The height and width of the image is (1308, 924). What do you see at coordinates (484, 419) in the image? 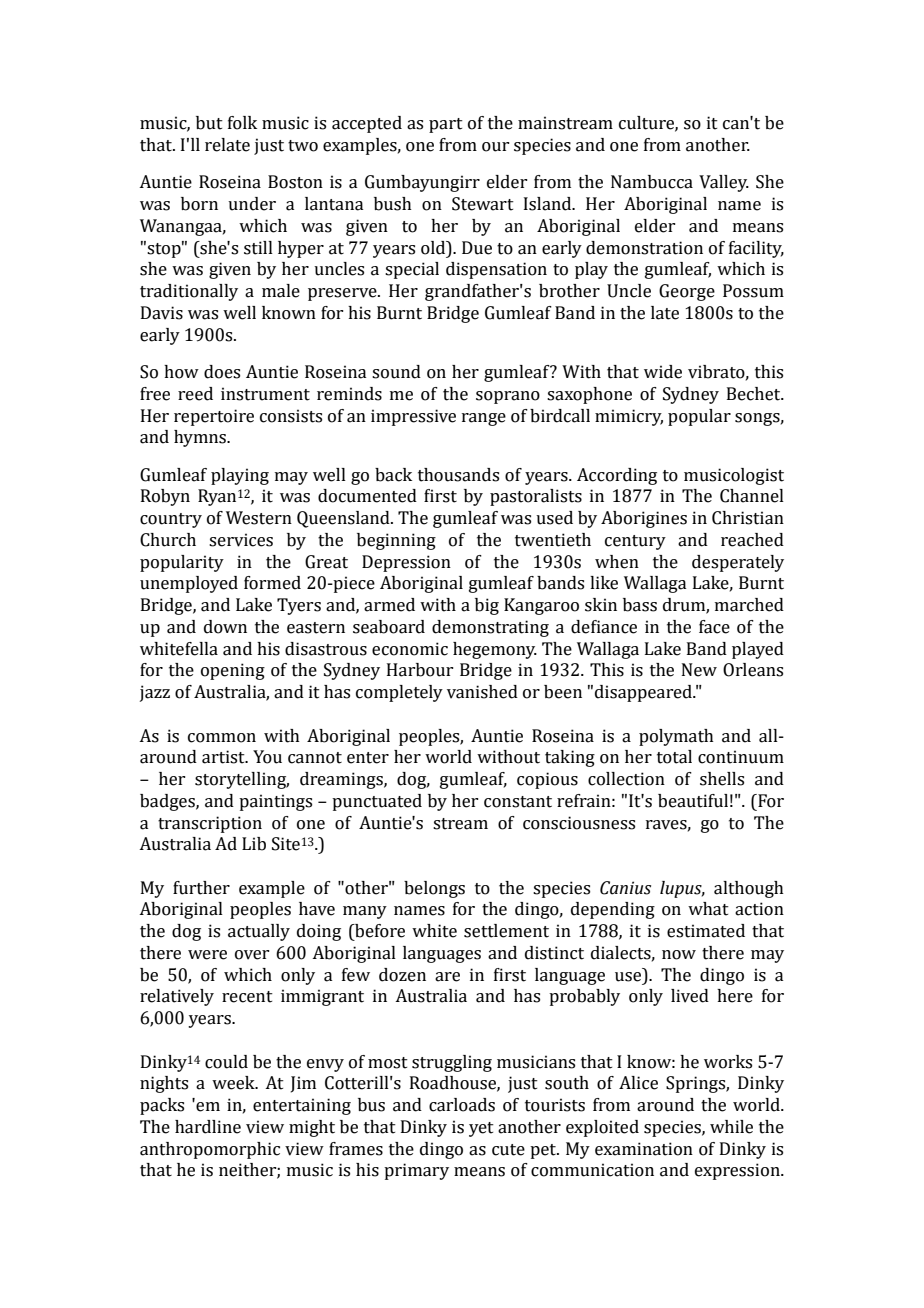
I see `range` at bounding box center [484, 419].
